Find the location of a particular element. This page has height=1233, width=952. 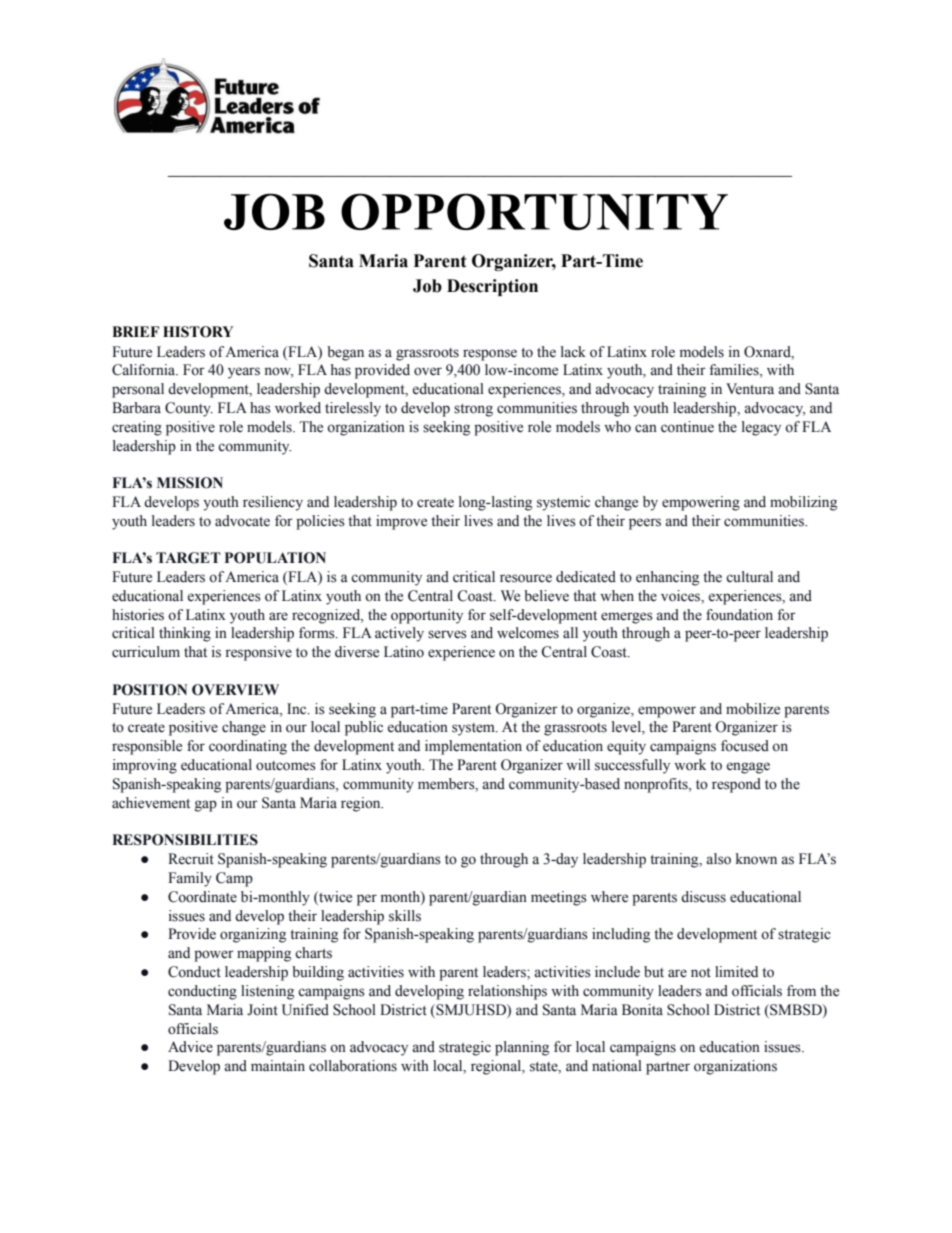

Description is located at coordinates (492, 287).
